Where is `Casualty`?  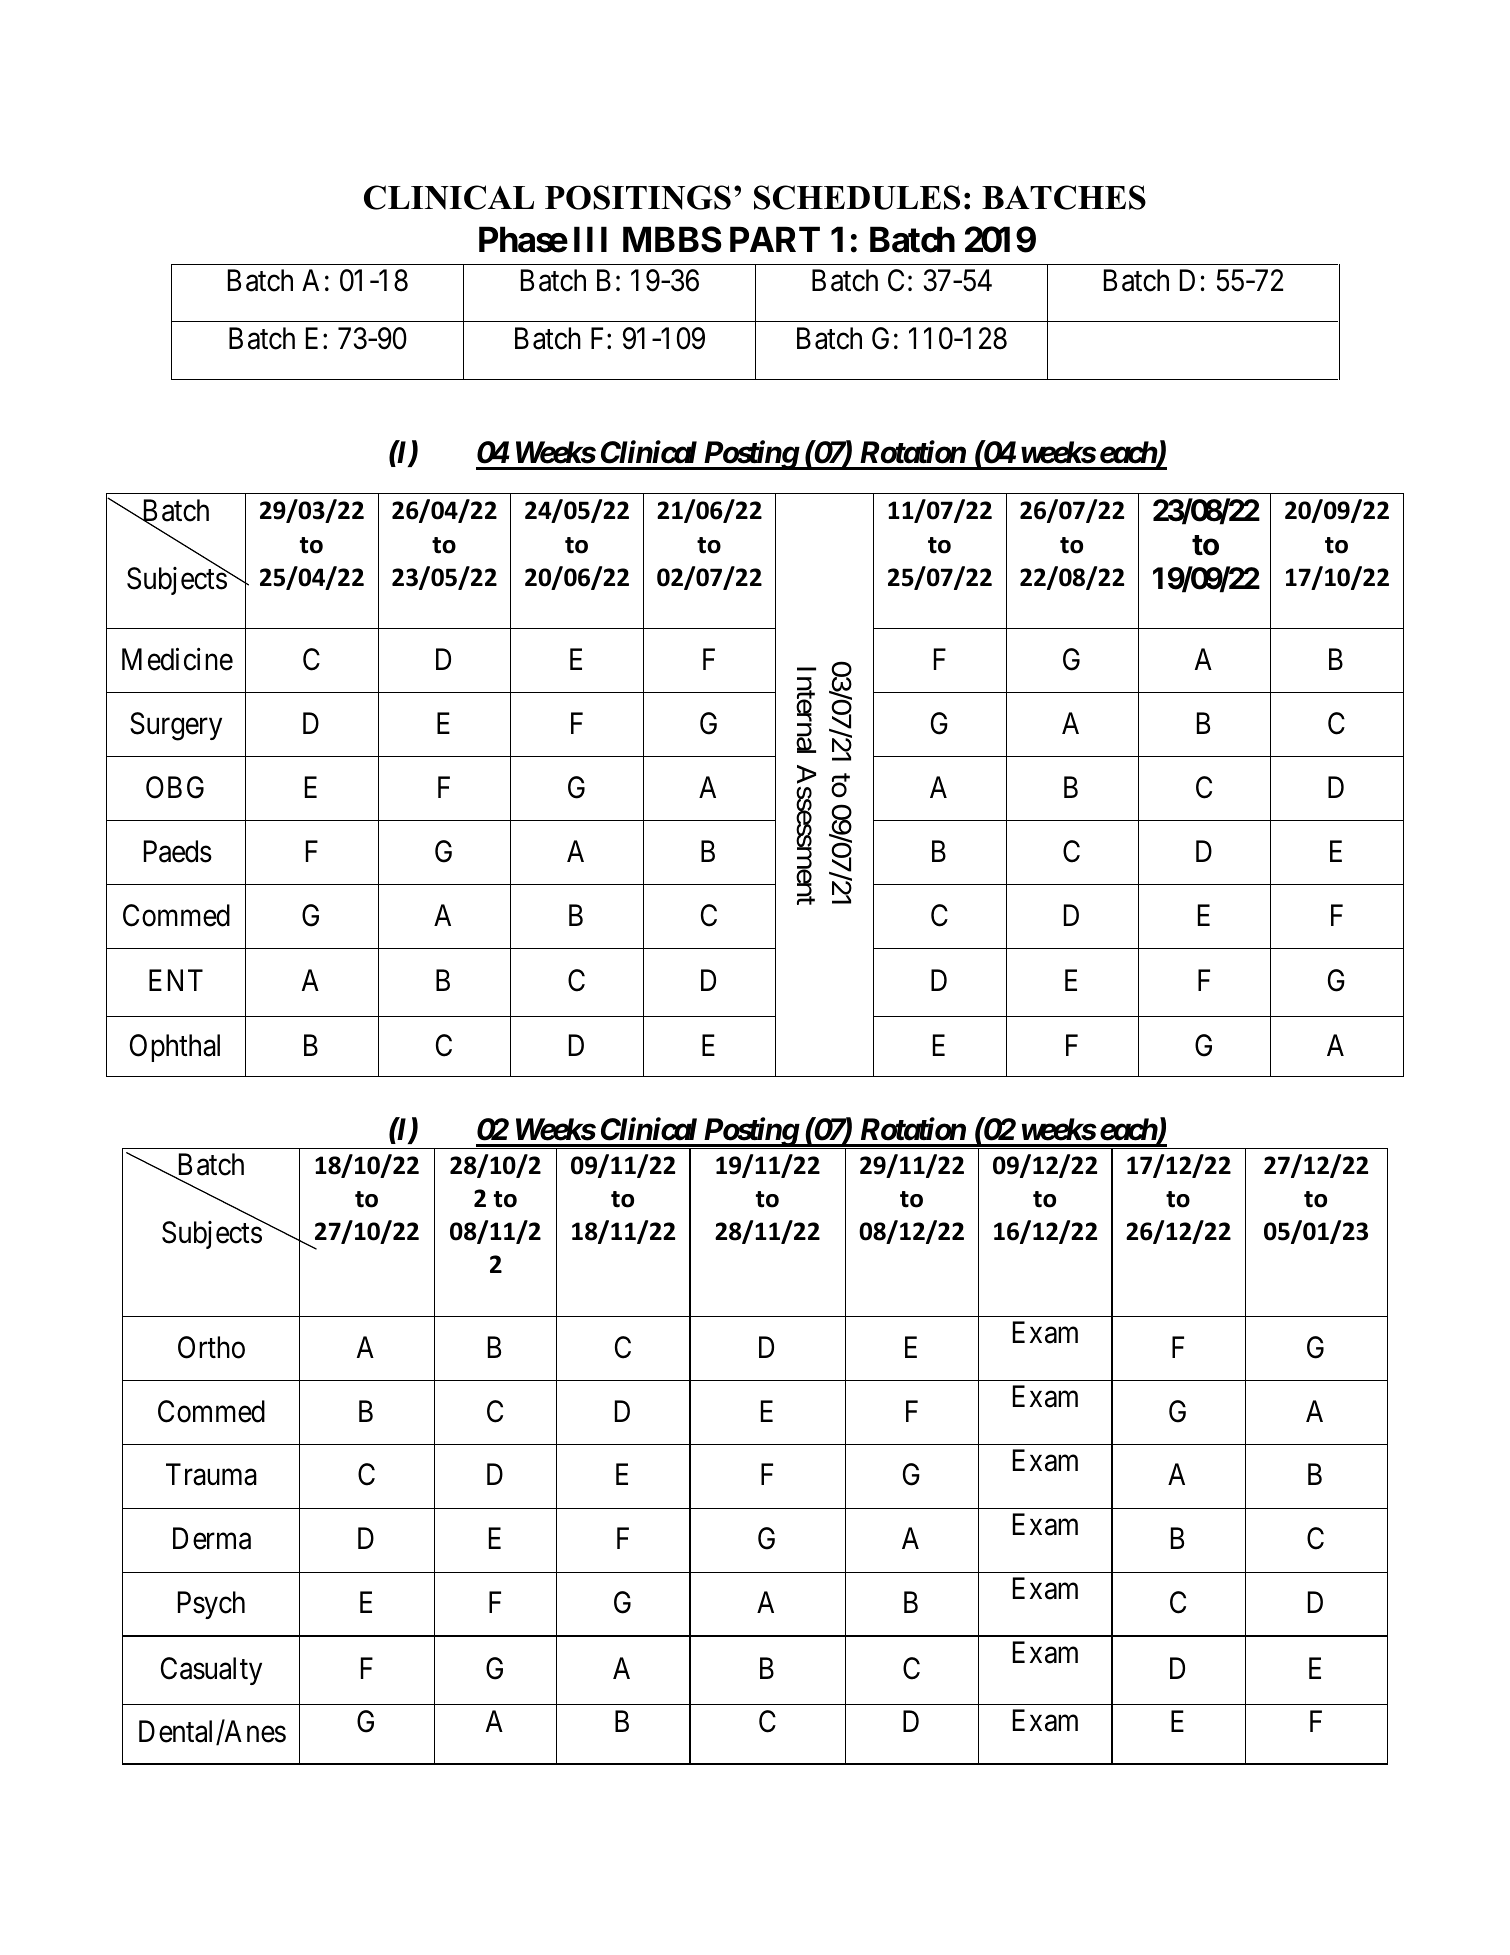 Casualty is located at coordinates (211, 1671).
